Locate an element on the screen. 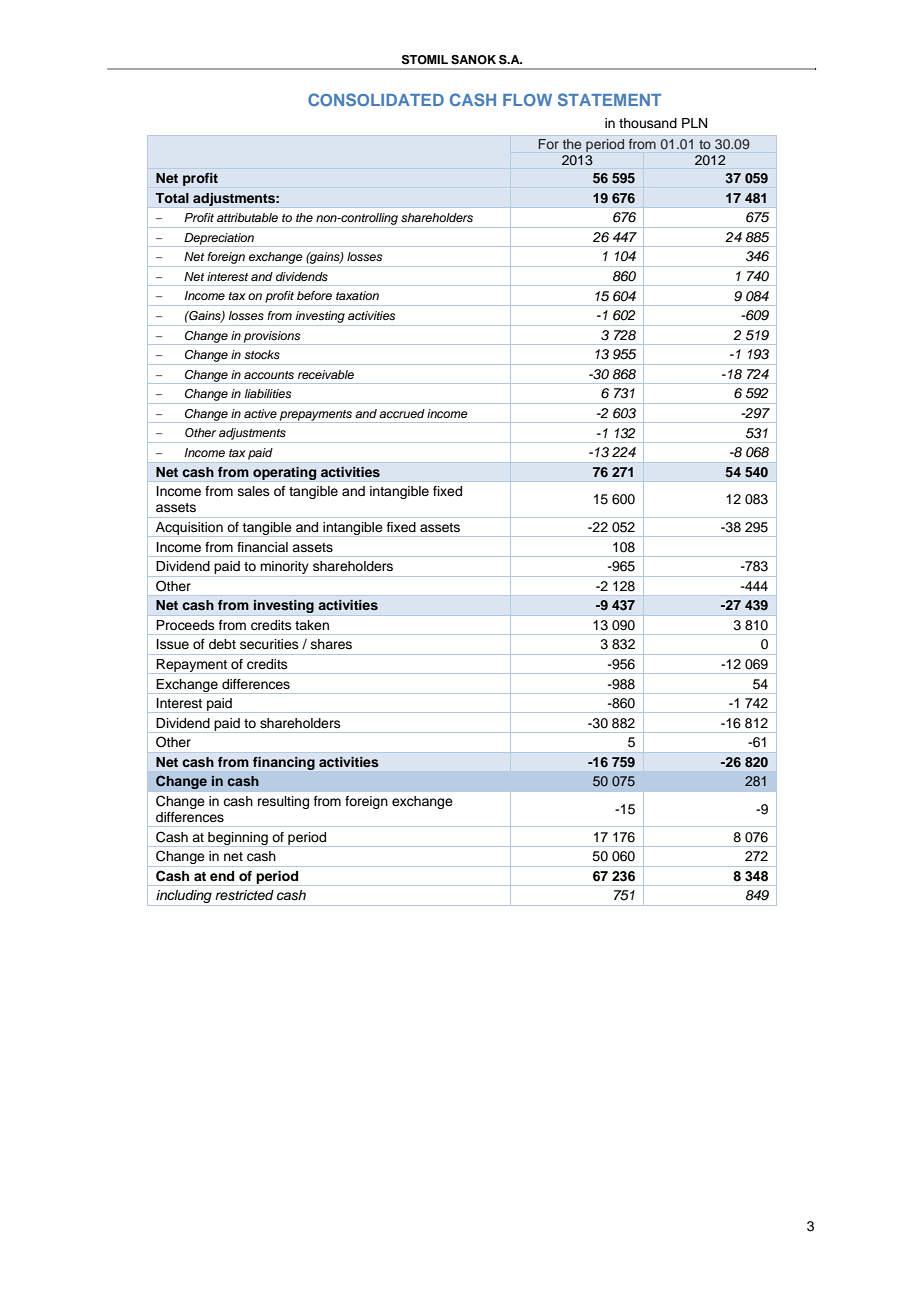  accrued is located at coordinates (402, 413).
